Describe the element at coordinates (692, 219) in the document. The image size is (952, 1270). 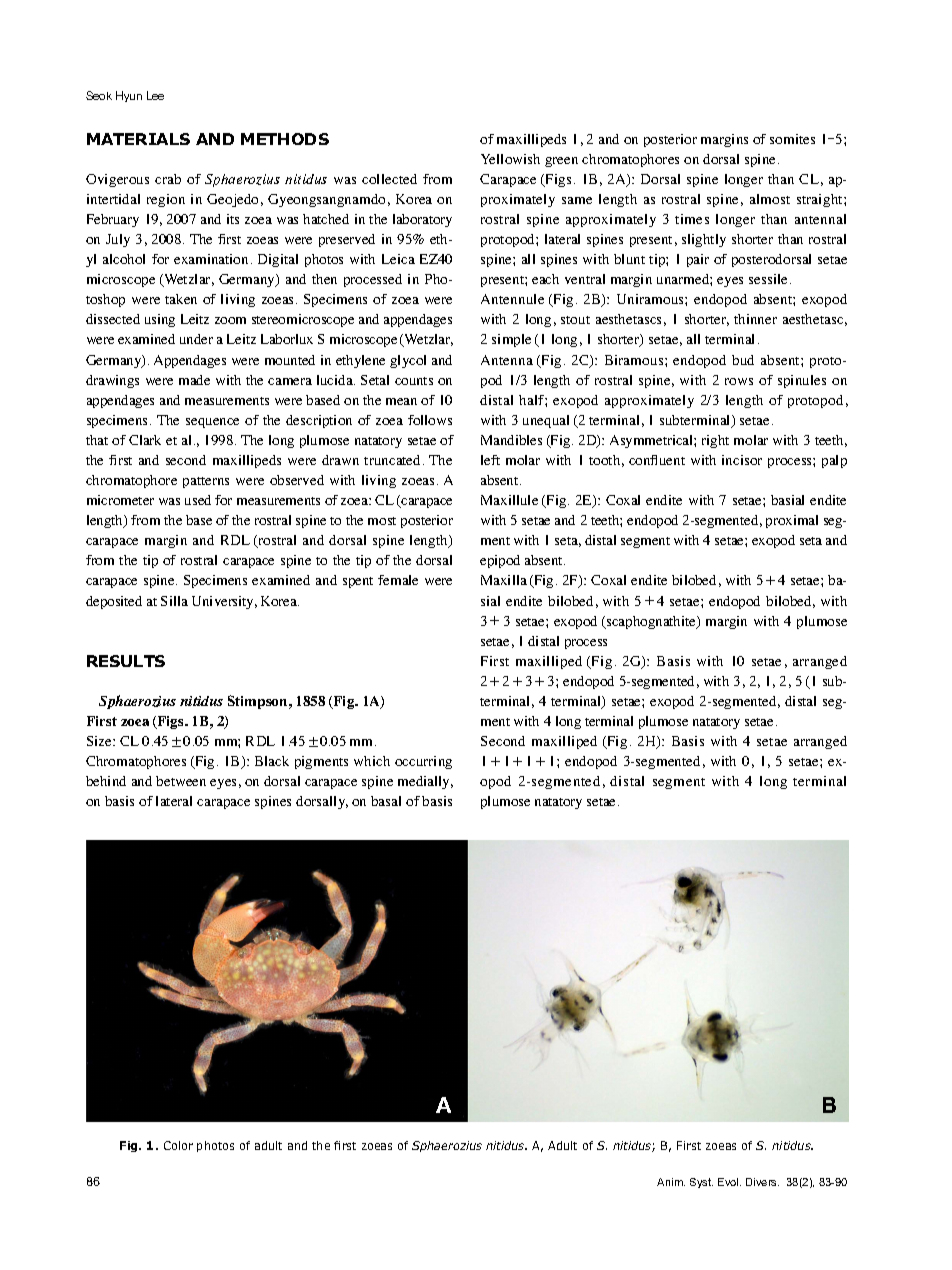
I see `times` at that location.
